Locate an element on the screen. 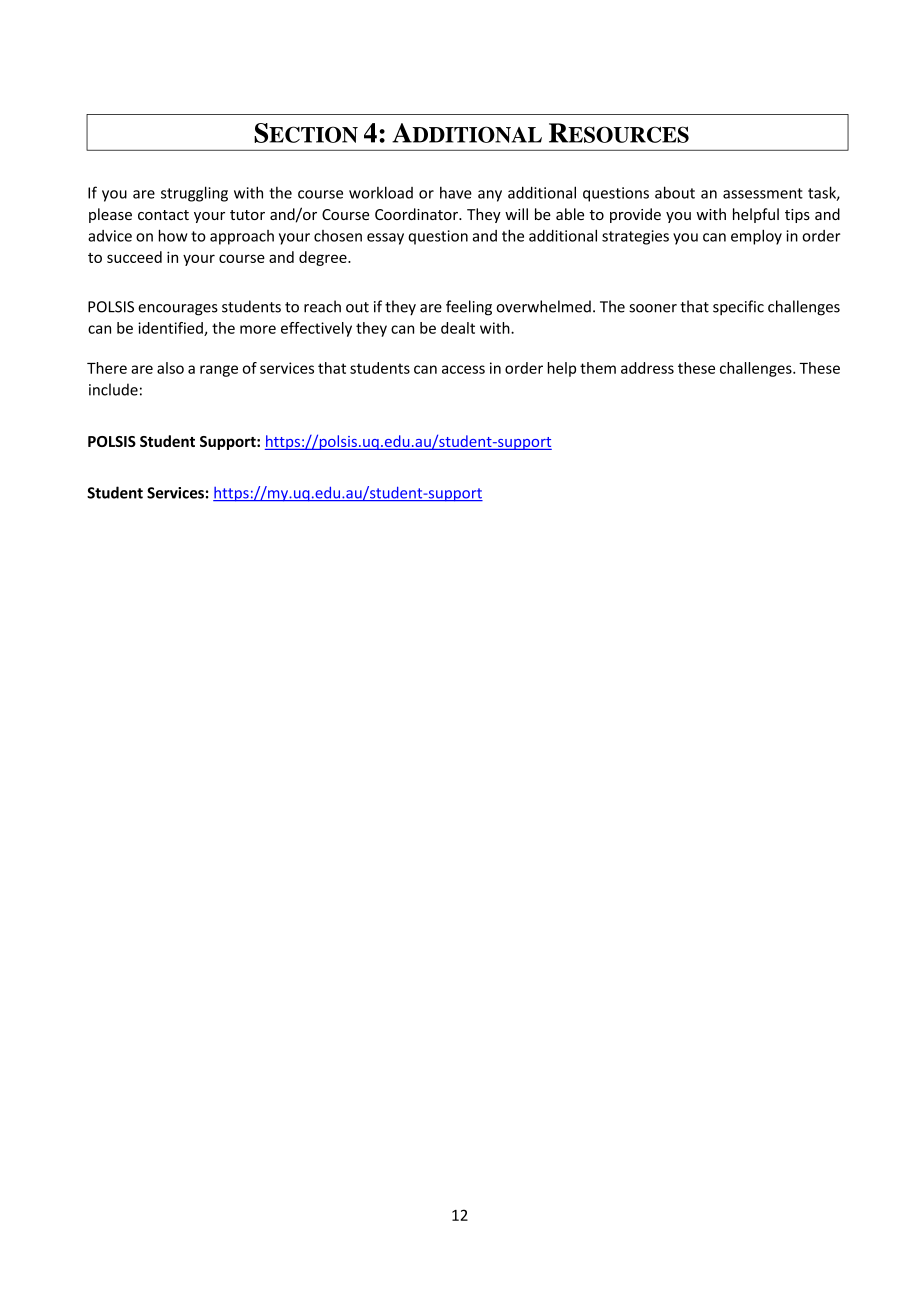  specific is located at coordinates (738, 308).
